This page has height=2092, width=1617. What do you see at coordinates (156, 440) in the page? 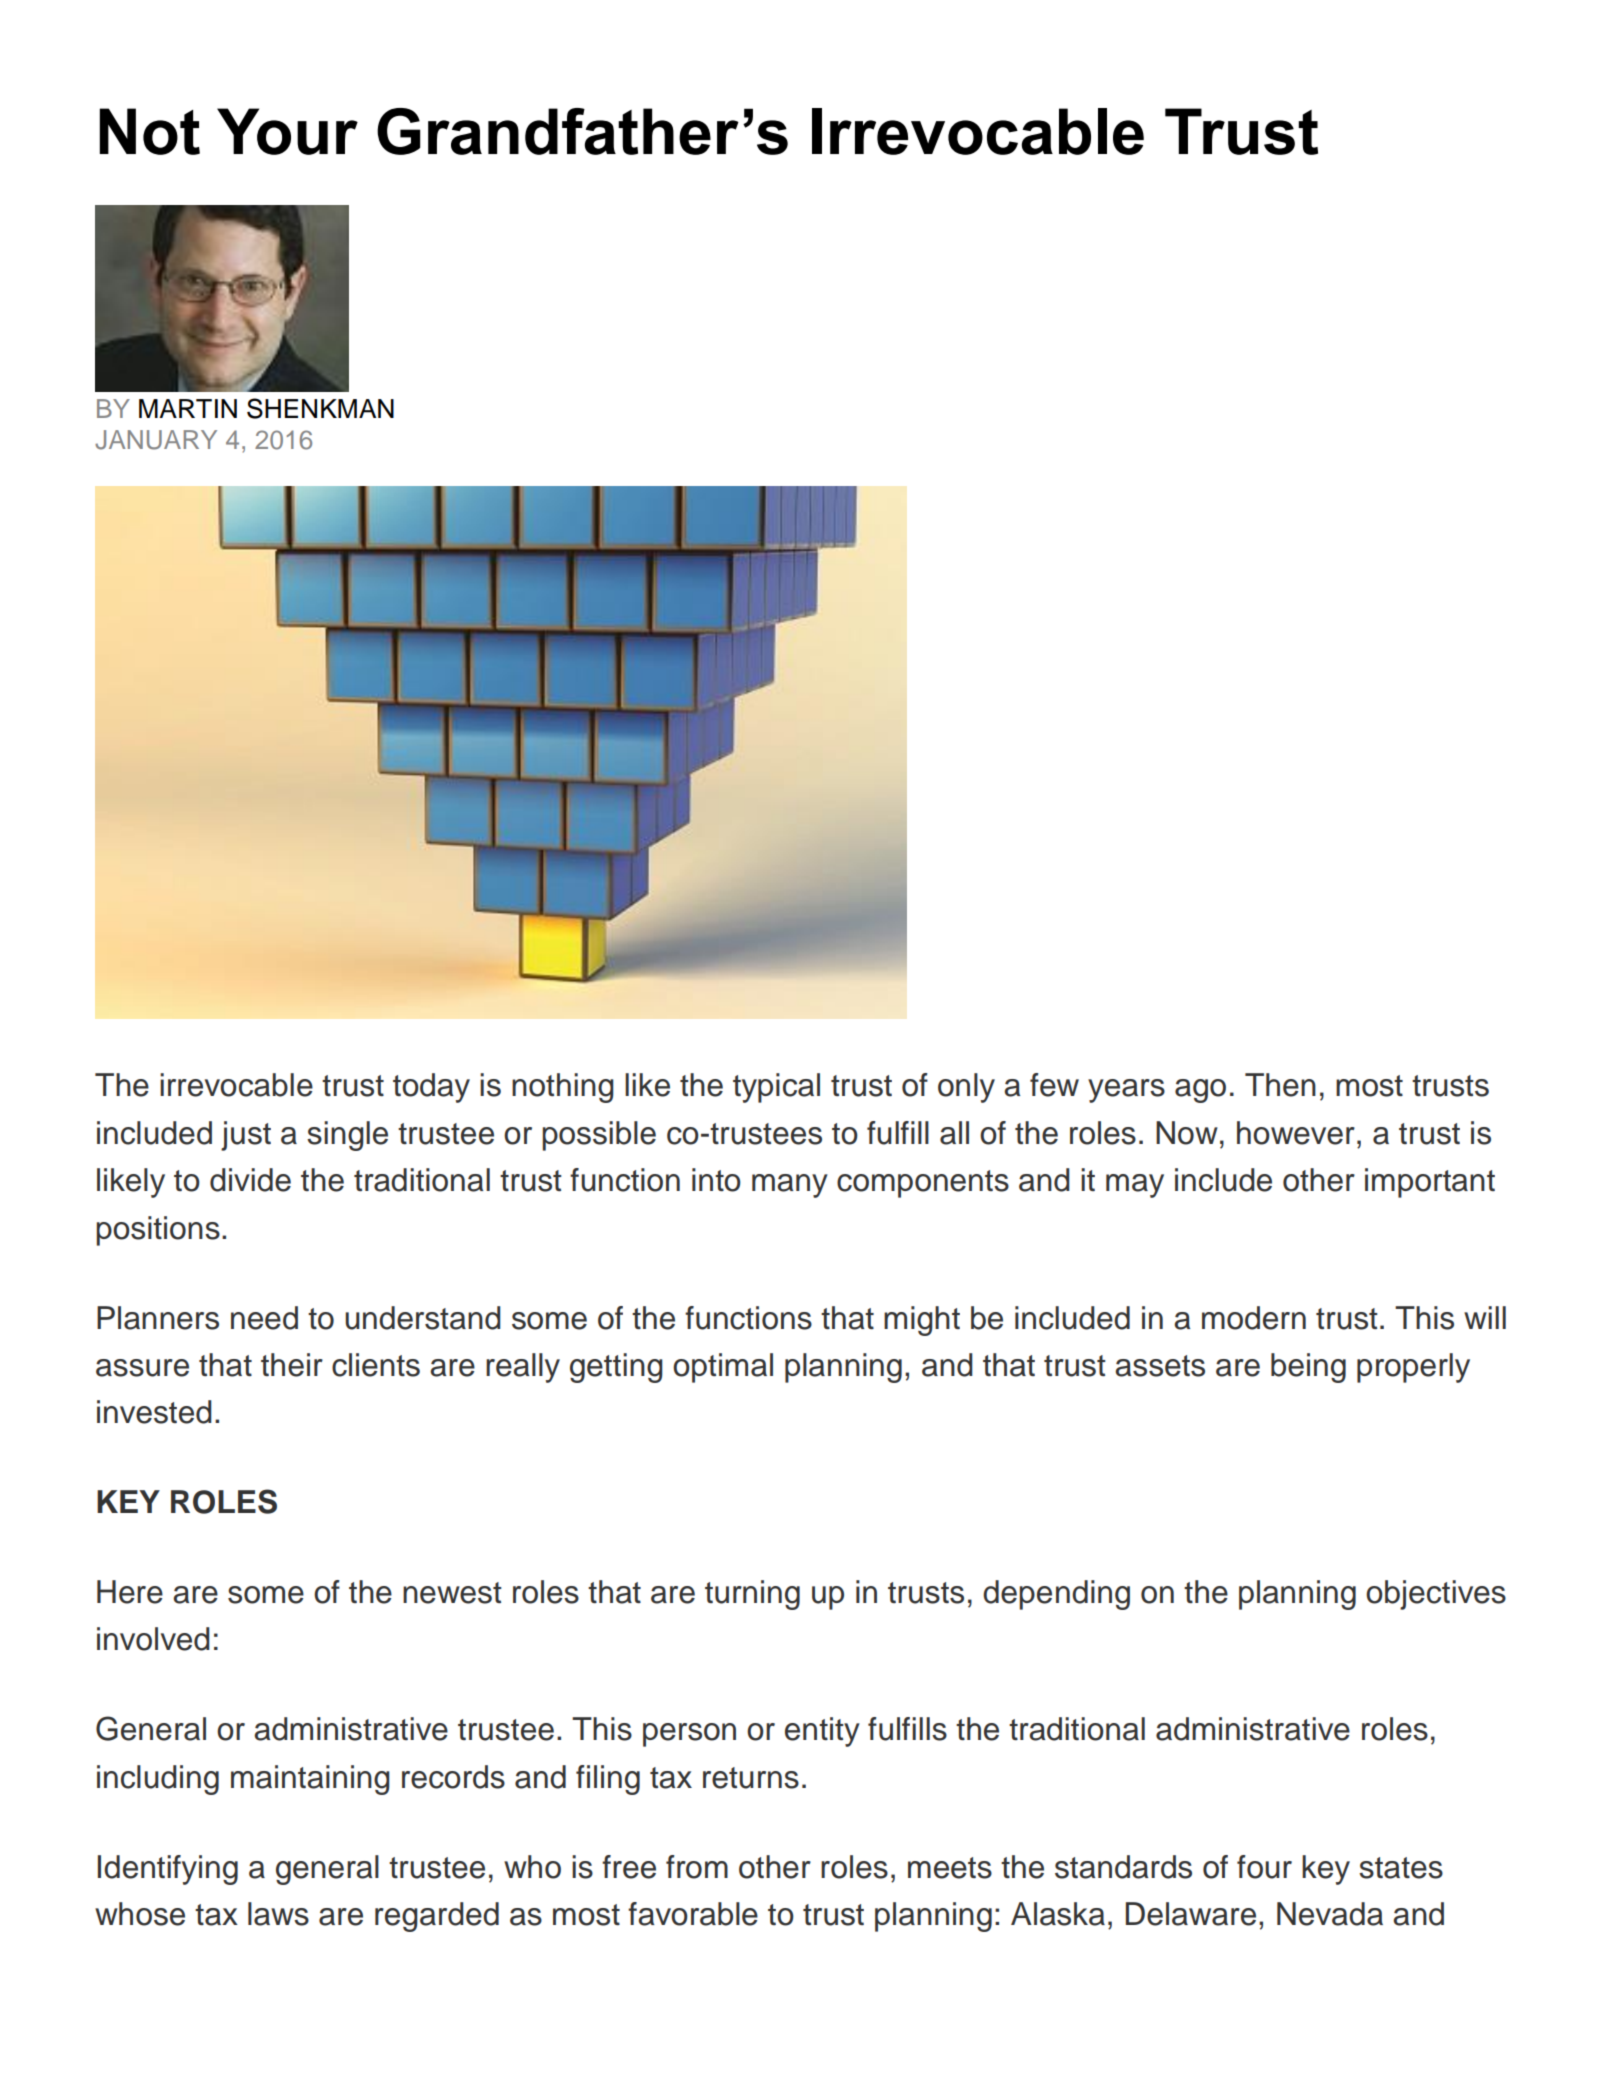
I see `JANUARY` at bounding box center [156, 440].
